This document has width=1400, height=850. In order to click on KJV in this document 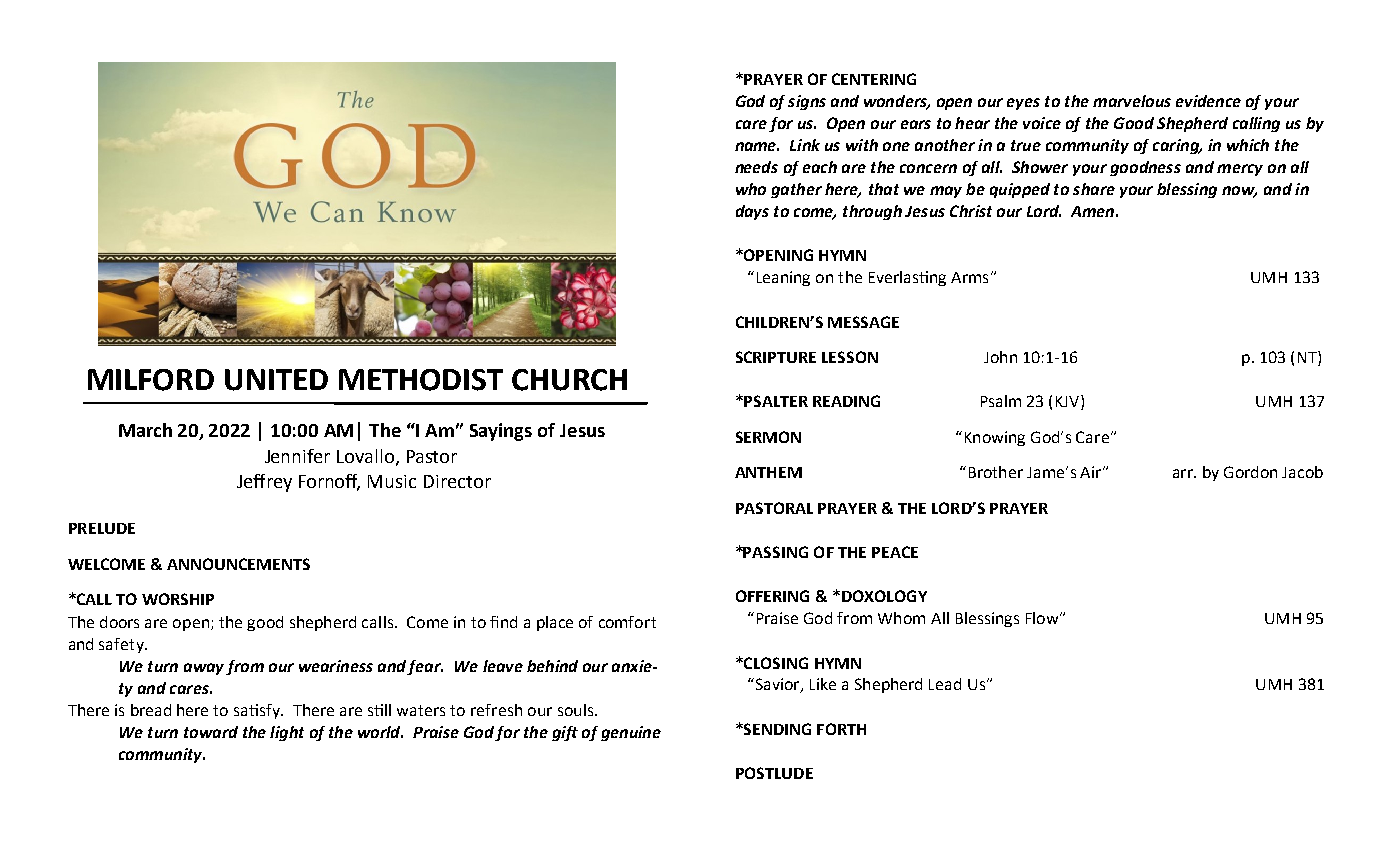, I will do `click(1069, 402)`.
